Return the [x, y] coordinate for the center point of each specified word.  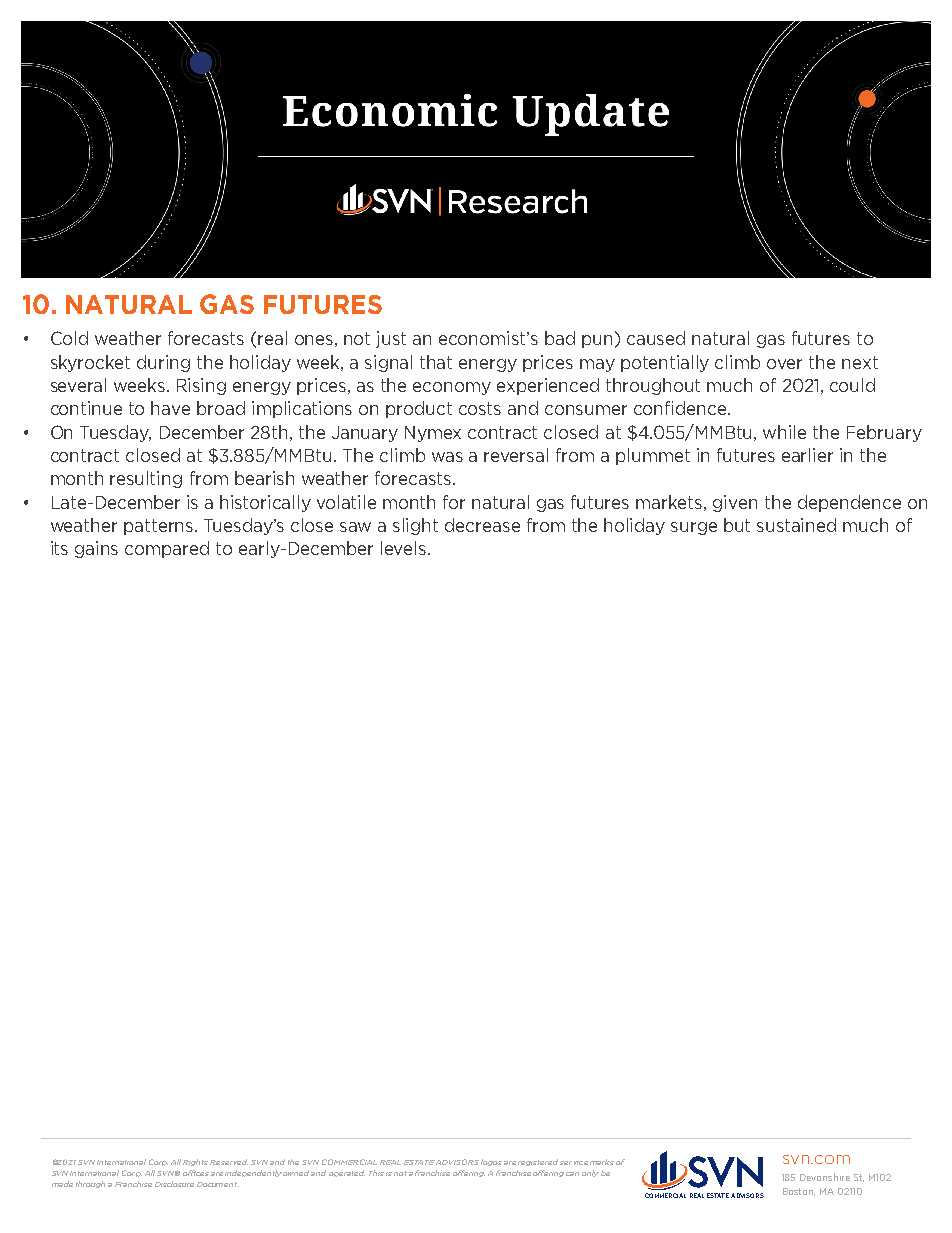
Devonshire [825, 1177]
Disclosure [174, 1184]
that [436, 362]
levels [405, 548]
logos [491, 1162]
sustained [796, 525]
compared [167, 549]
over [784, 364]
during [163, 363]
